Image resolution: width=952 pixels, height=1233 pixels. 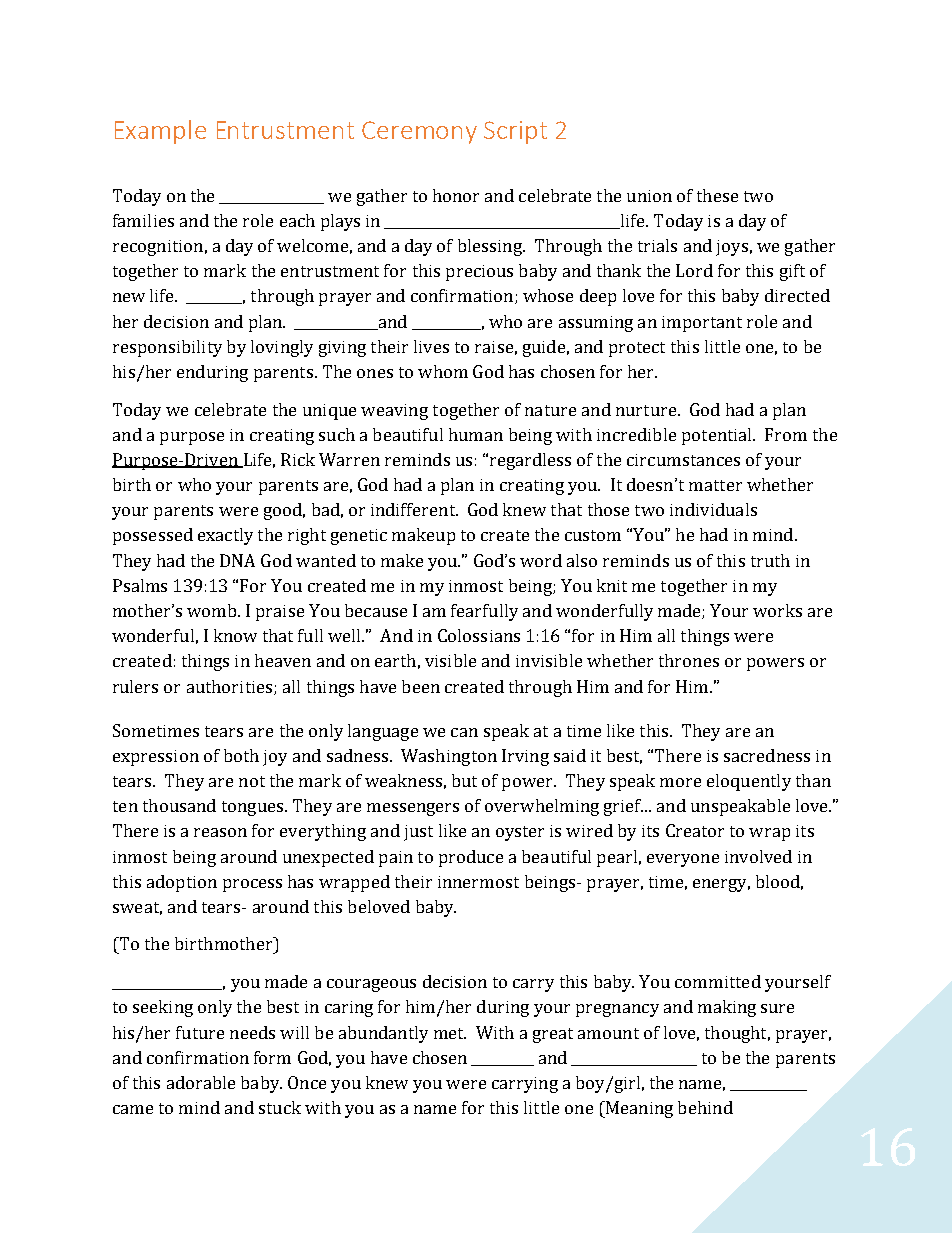 I want to click on both, so click(x=241, y=755).
